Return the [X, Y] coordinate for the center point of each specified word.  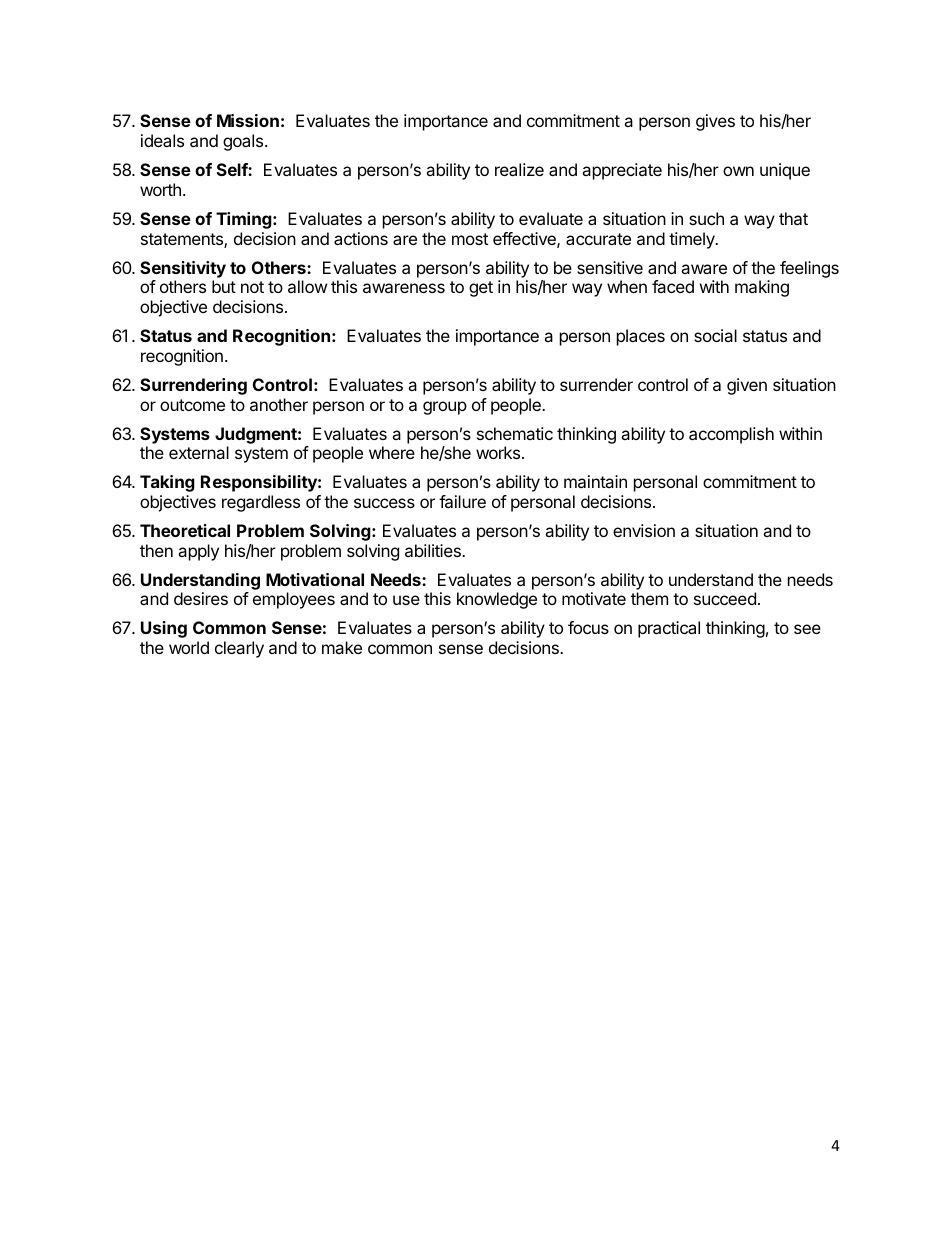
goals [244, 142]
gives [715, 122]
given [747, 386]
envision [644, 530]
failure [462, 501]
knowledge [497, 600]
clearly [239, 649]
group [445, 408]
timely [693, 240]
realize [519, 169]
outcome [192, 405]
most [470, 239]
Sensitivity [183, 269]
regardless [261, 503]
